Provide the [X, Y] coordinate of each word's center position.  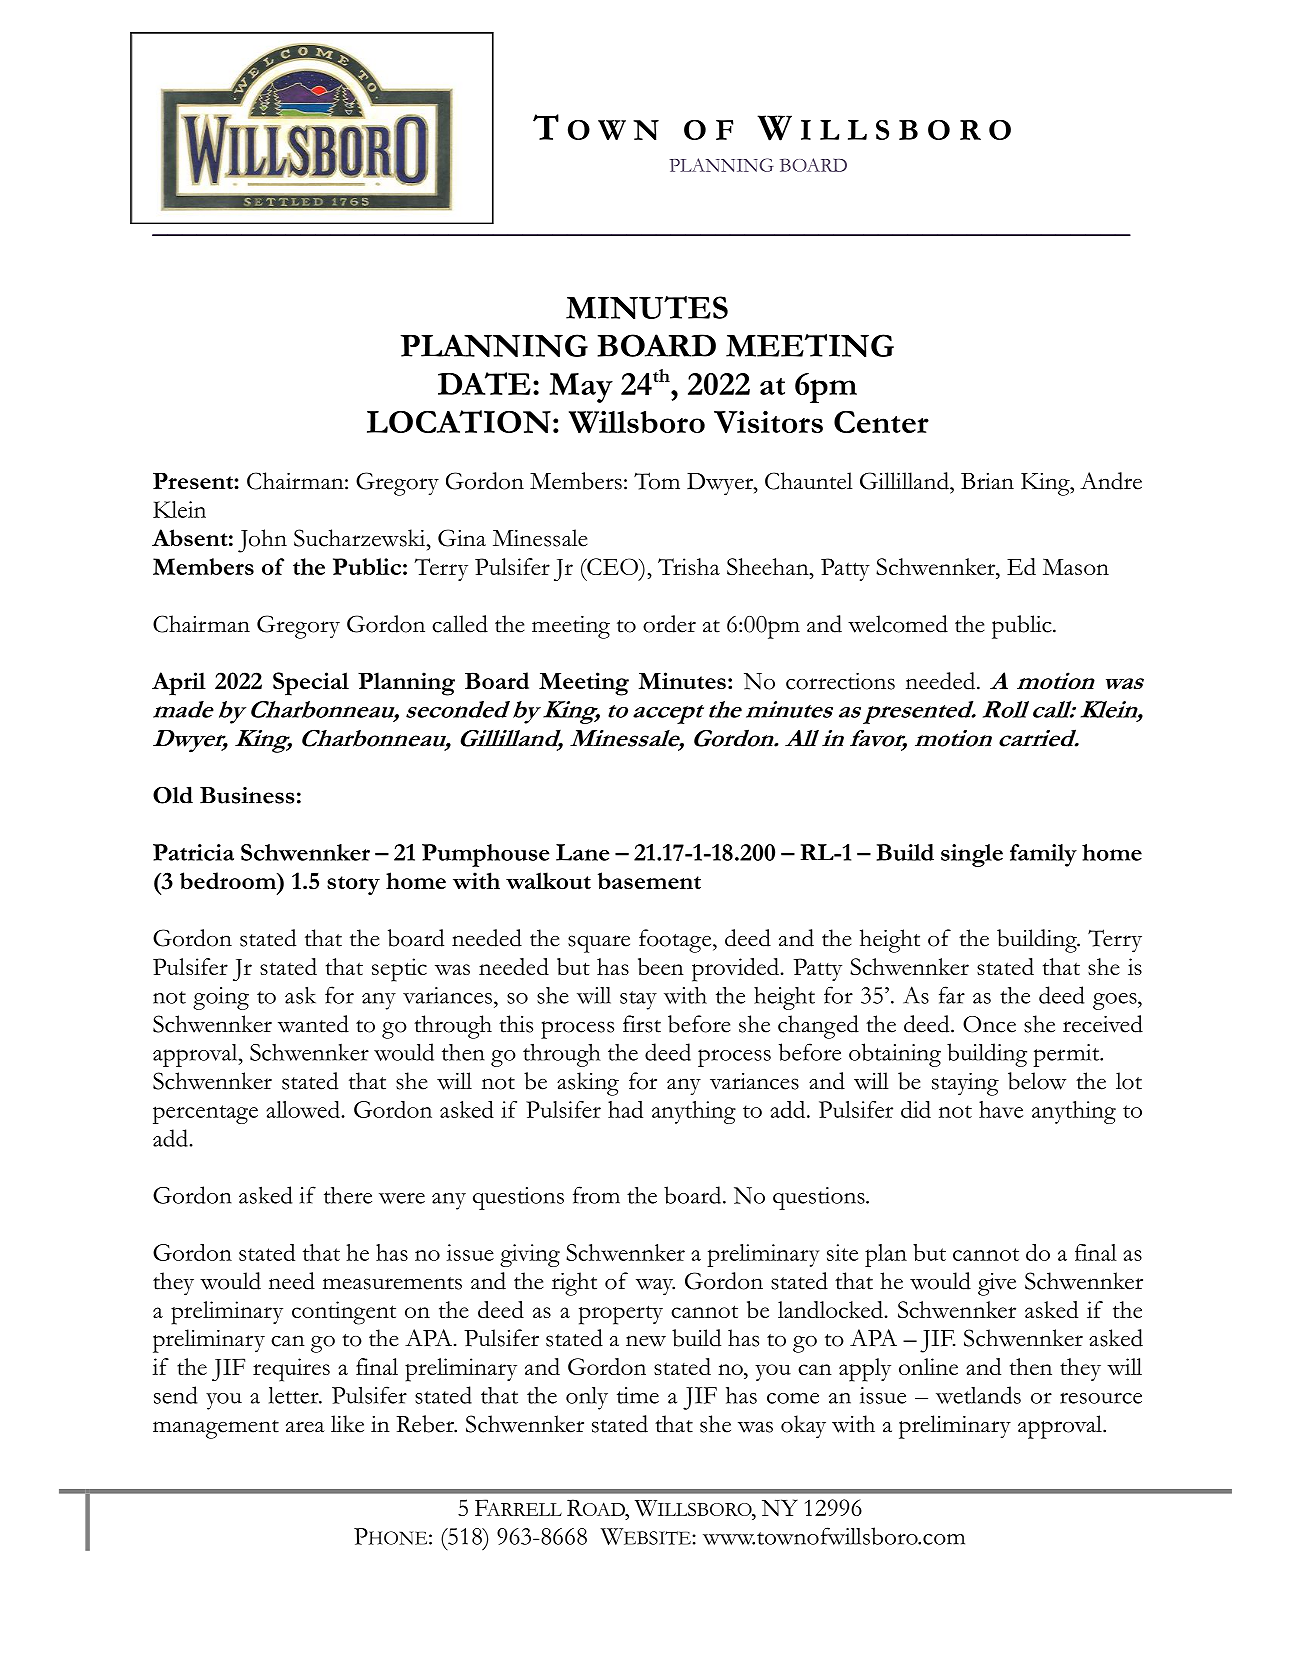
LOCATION [459, 421]
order [669, 624]
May [581, 388]
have [1001, 1109]
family [1043, 855]
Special [311, 684]
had [625, 1109]
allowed [304, 1109]
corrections [840, 681]
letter [295, 1395]
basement [649, 880]
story [353, 885]
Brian [987, 481]
